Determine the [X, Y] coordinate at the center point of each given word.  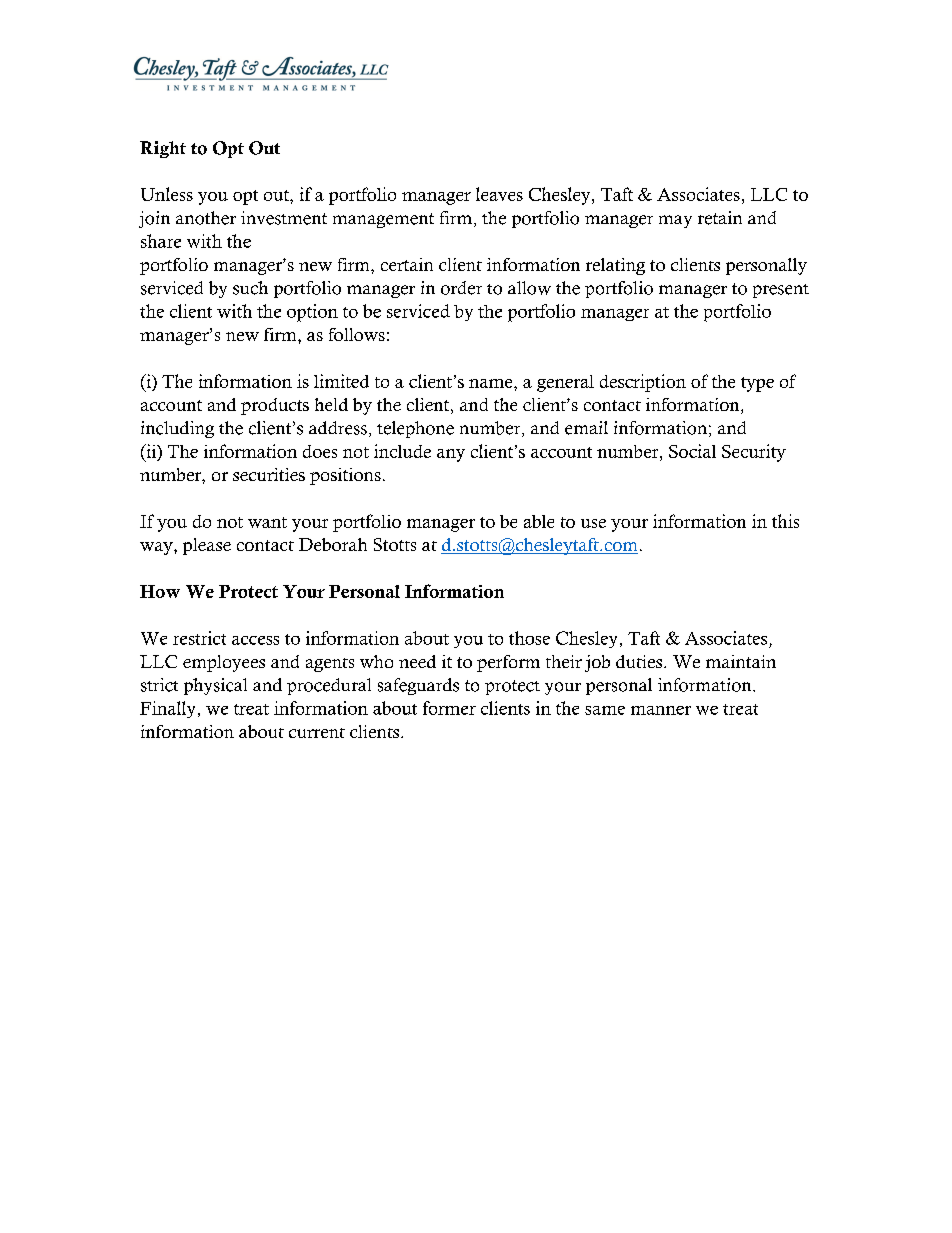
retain [720, 218]
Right [163, 149]
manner [661, 710]
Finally [167, 709]
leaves [499, 194]
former [449, 708]
